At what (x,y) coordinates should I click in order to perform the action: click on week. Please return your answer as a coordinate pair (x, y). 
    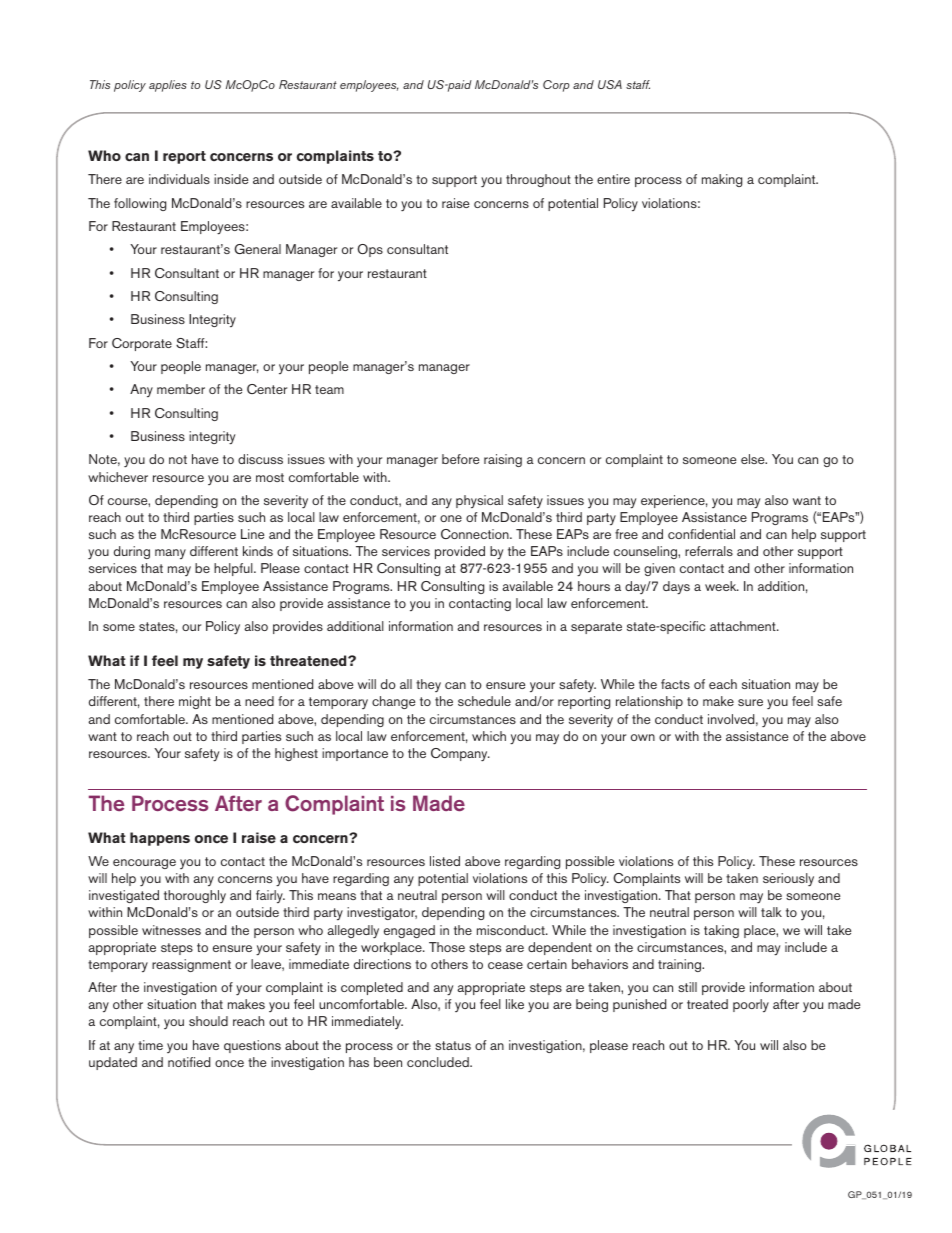
    Looking at the image, I should click on (722, 586).
